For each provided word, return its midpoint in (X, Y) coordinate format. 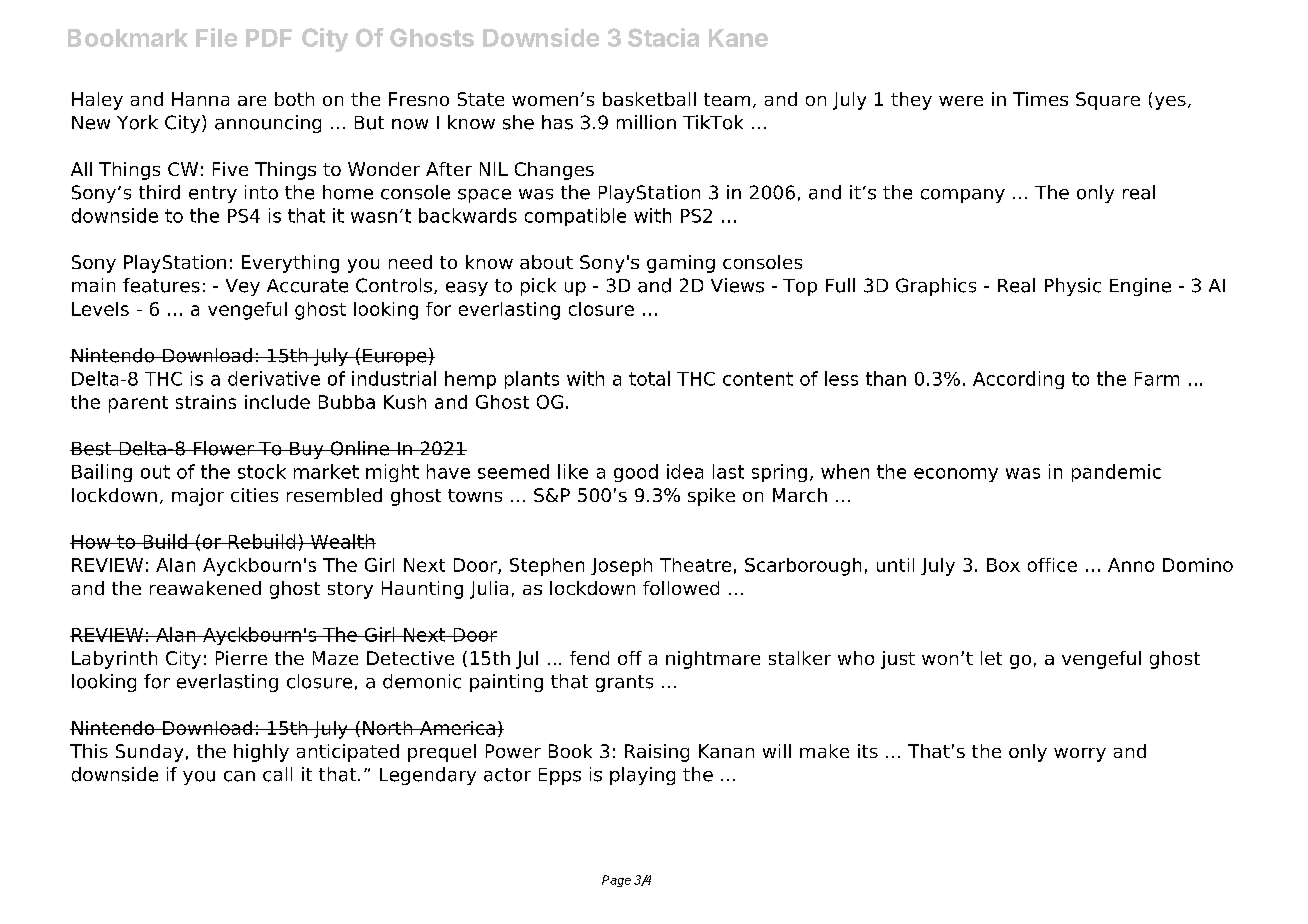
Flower (223, 448)
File (216, 37)
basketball (649, 99)
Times (1040, 99)
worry (1080, 755)
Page (616, 881)
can (239, 776)
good (636, 473)
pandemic (1116, 473)
